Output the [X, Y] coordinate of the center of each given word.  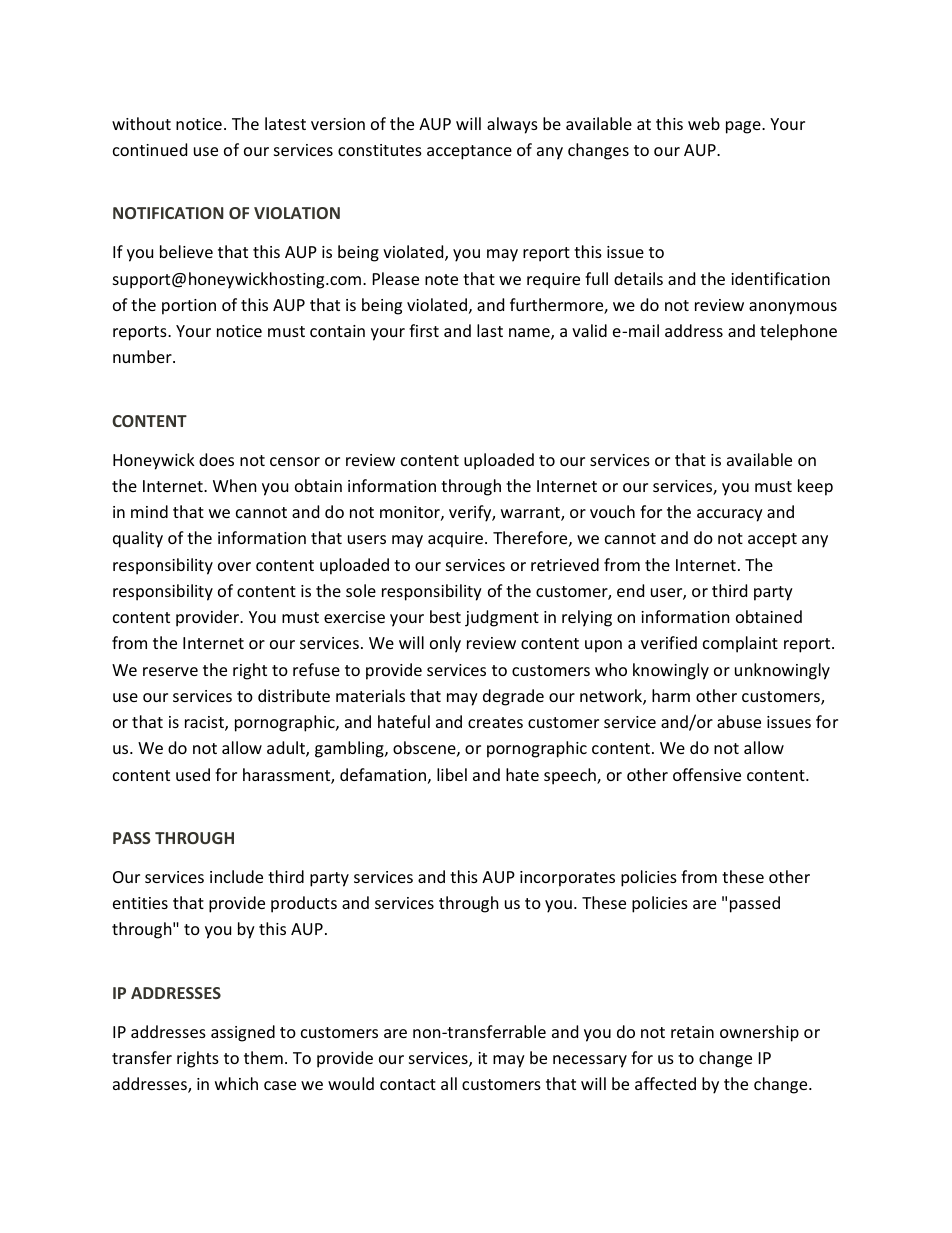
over [234, 566]
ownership [759, 1033]
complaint [740, 644]
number [143, 356]
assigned [243, 1033]
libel [452, 774]
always [512, 125]
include [236, 876]
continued [150, 149]
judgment [502, 618]
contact [408, 1084]
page [744, 127]
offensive [707, 774]
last [490, 330]
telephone [798, 332]
